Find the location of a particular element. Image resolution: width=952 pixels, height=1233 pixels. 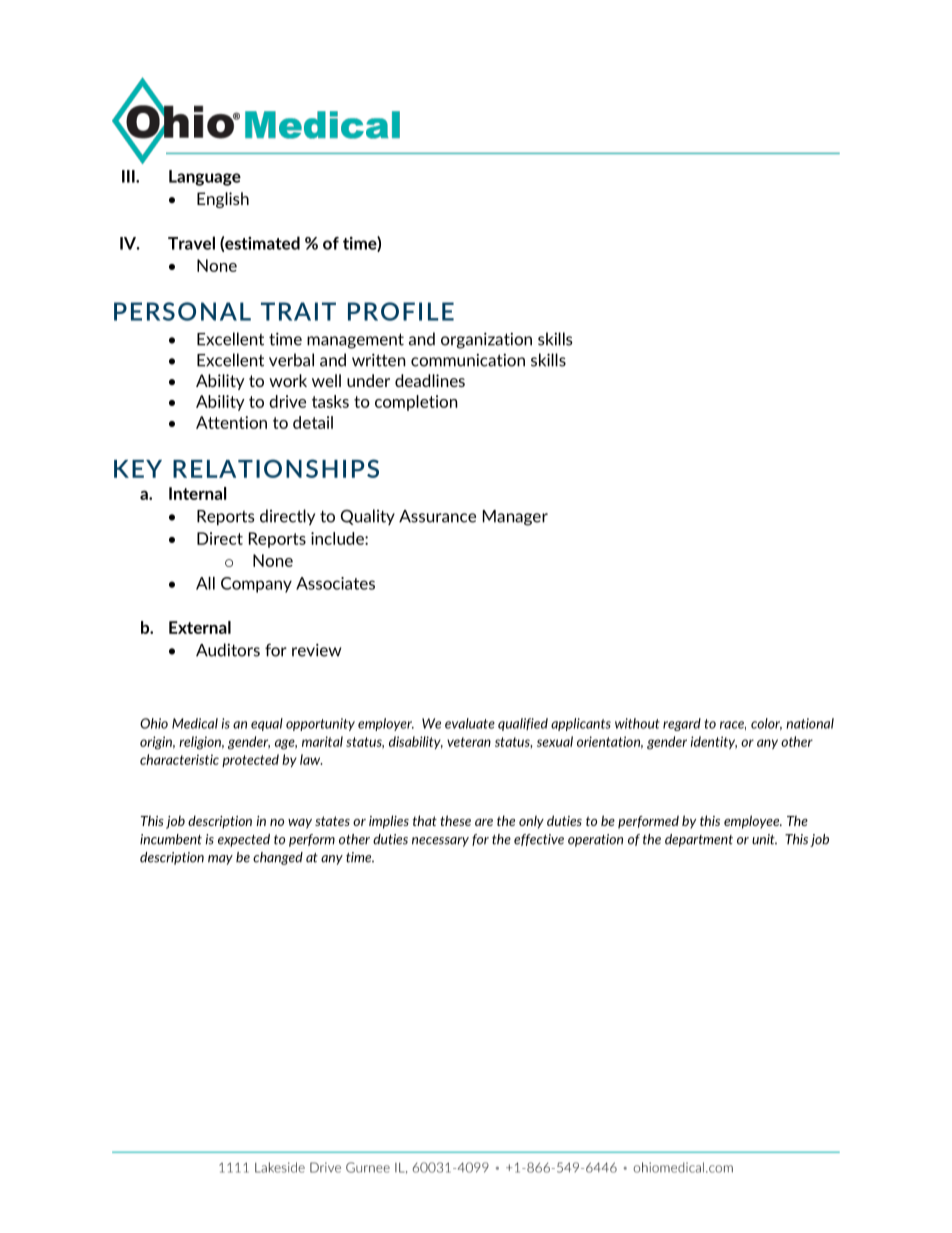

Assurance is located at coordinates (437, 516).
